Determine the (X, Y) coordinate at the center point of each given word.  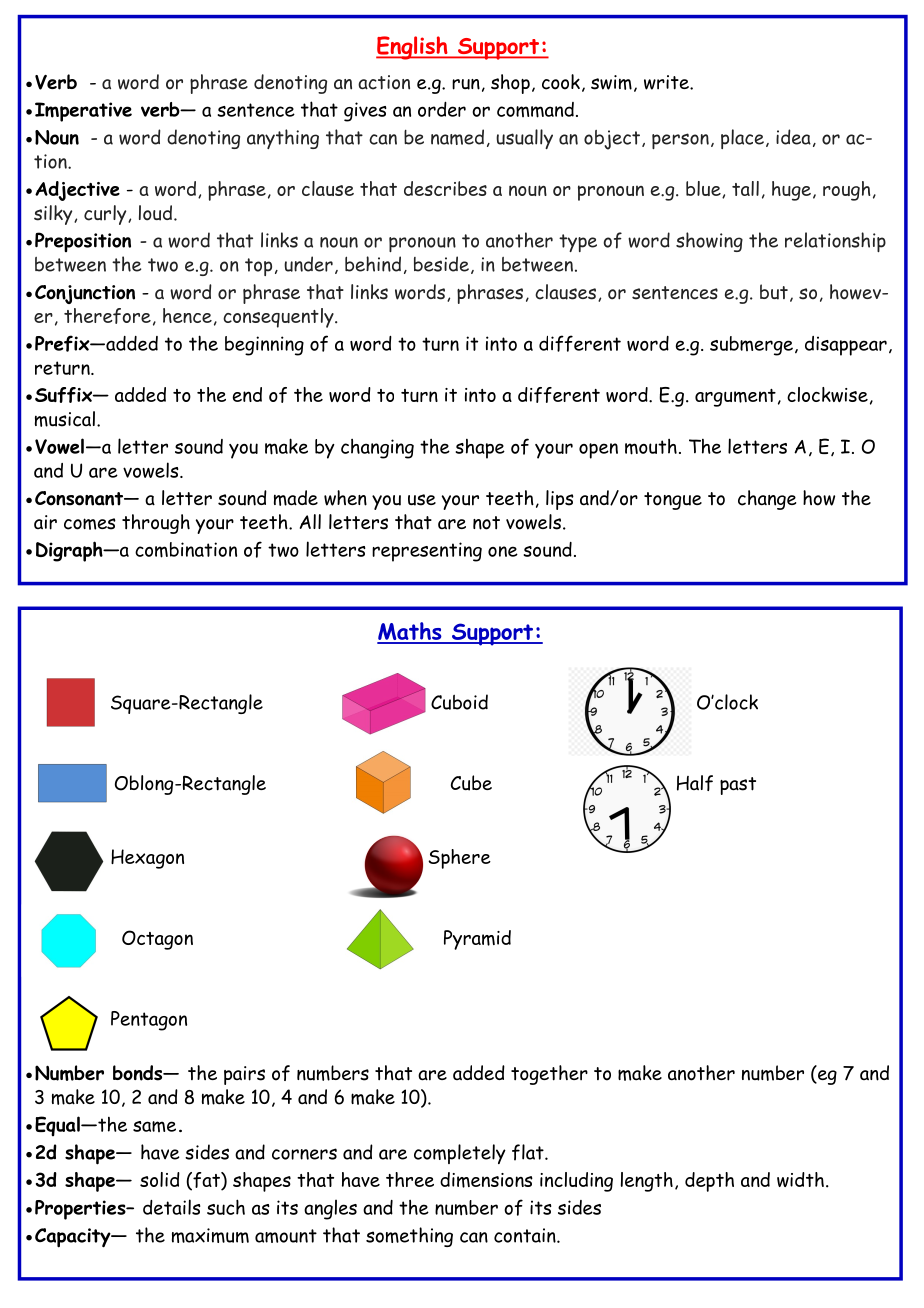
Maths (410, 632)
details (172, 1207)
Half (695, 783)
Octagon (157, 940)
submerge (751, 346)
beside (441, 264)
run (466, 84)
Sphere (459, 859)
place (742, 139)
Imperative (83, 112)
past (738, 786)
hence (187, 315)
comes (90, 524)
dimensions (486, 1180)
